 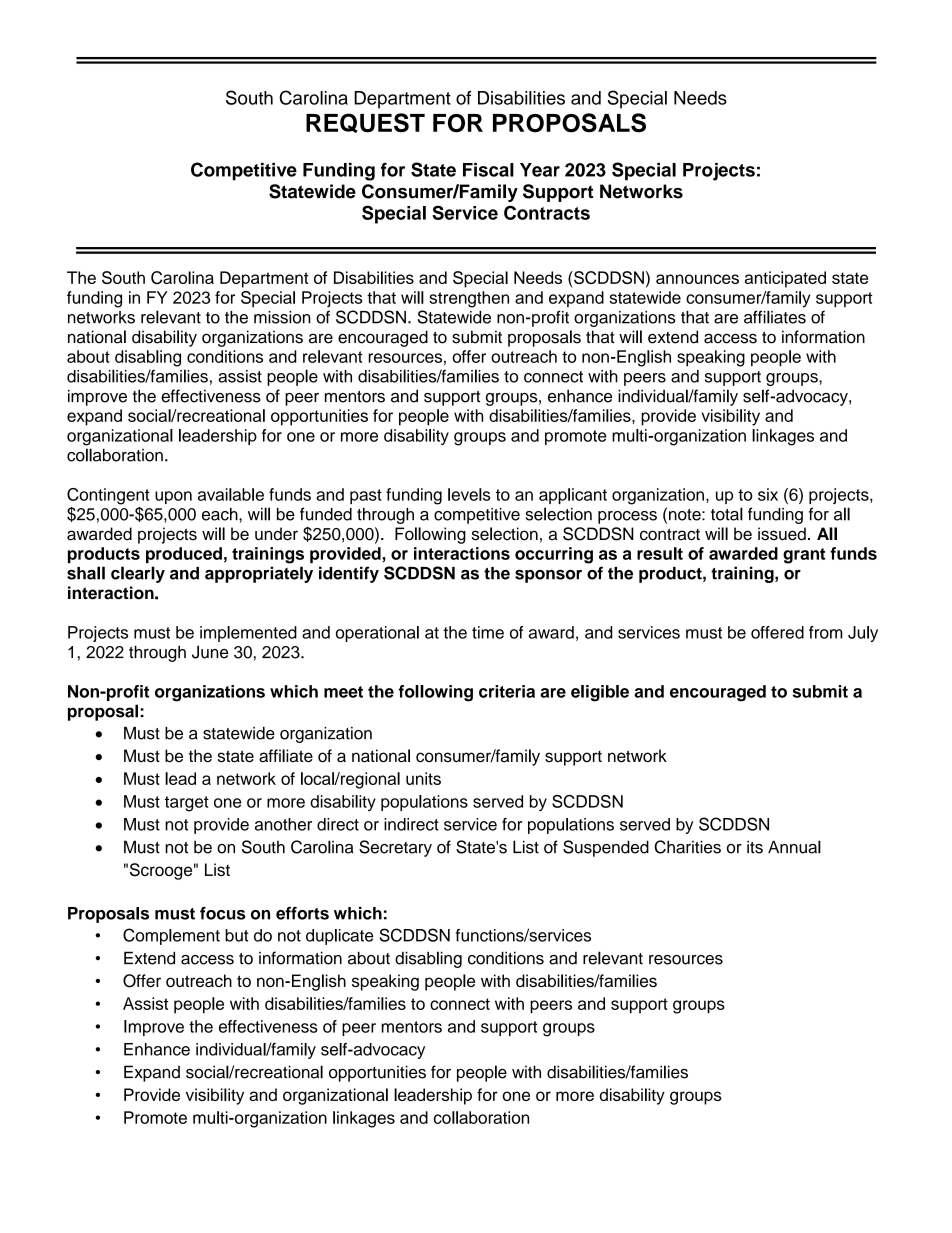 I want to click on June, so click(x=210, y=652).
